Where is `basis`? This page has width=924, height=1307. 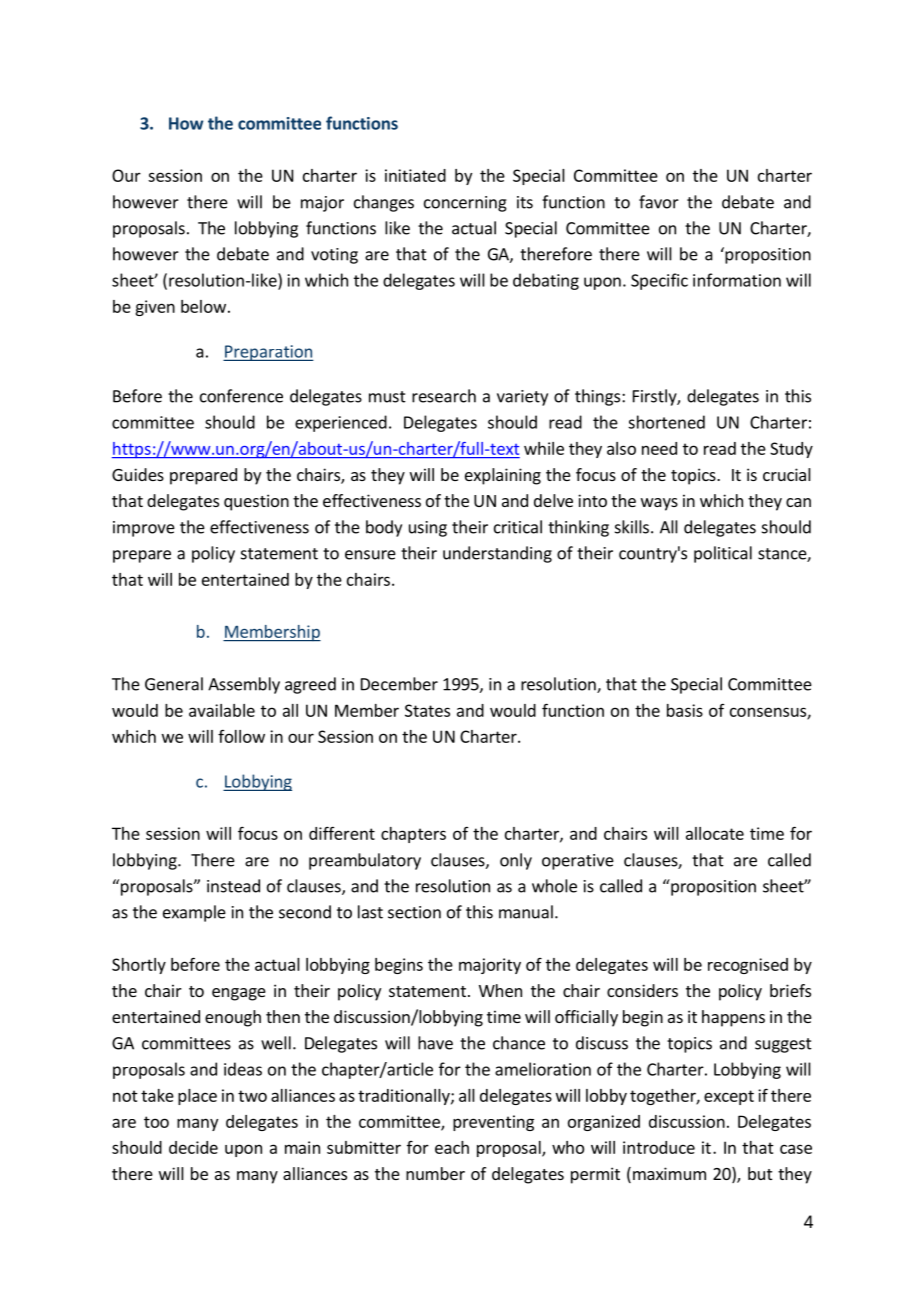
basis is located at coordinates (685, 710).
